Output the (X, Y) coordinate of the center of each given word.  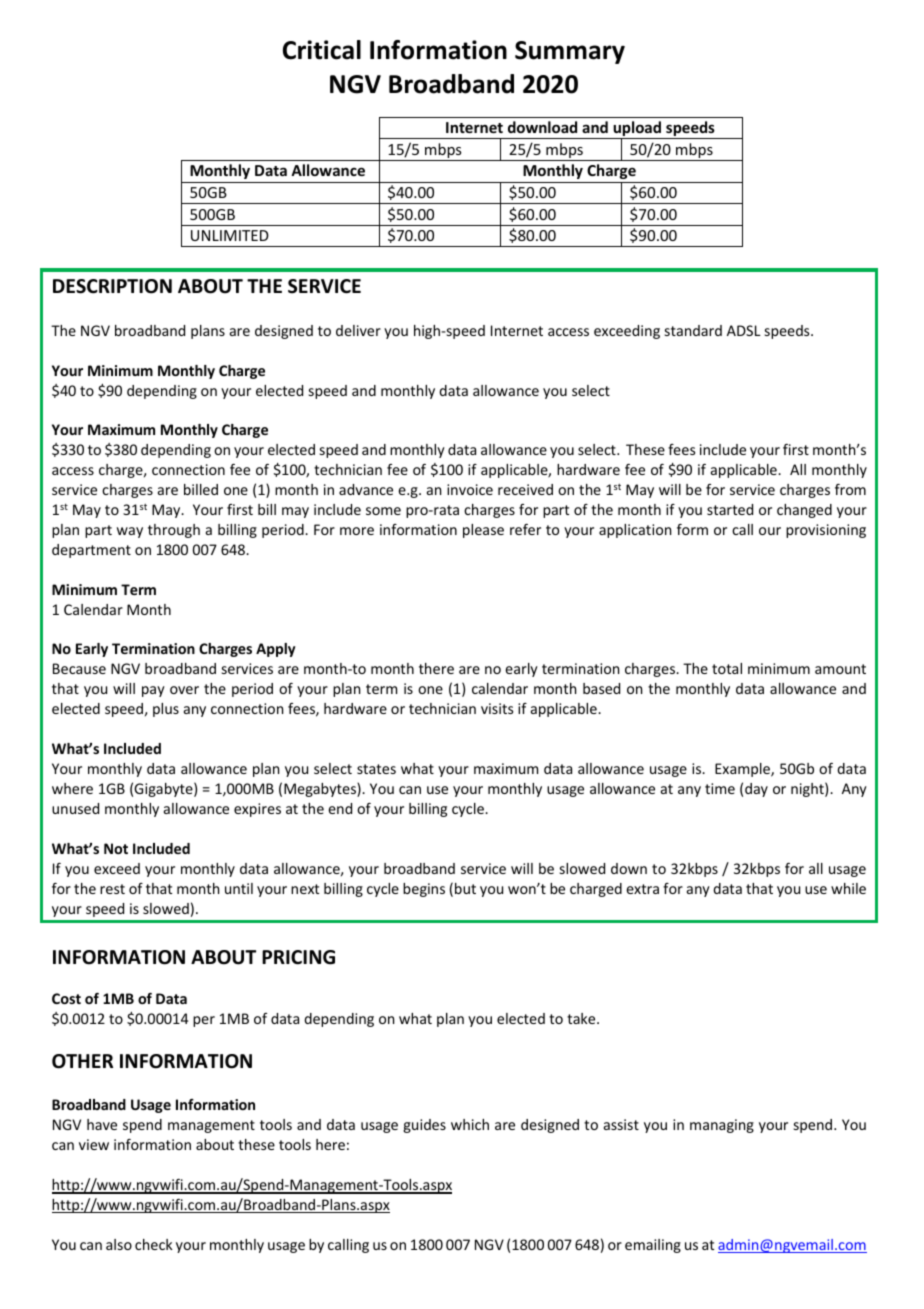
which (470, 1124)
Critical (322, 50)
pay (153, 691)
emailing (653, 1246)
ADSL (744, 330)
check (154, 1244)
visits (497, 708)
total (727, 668)
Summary (570, 52)
